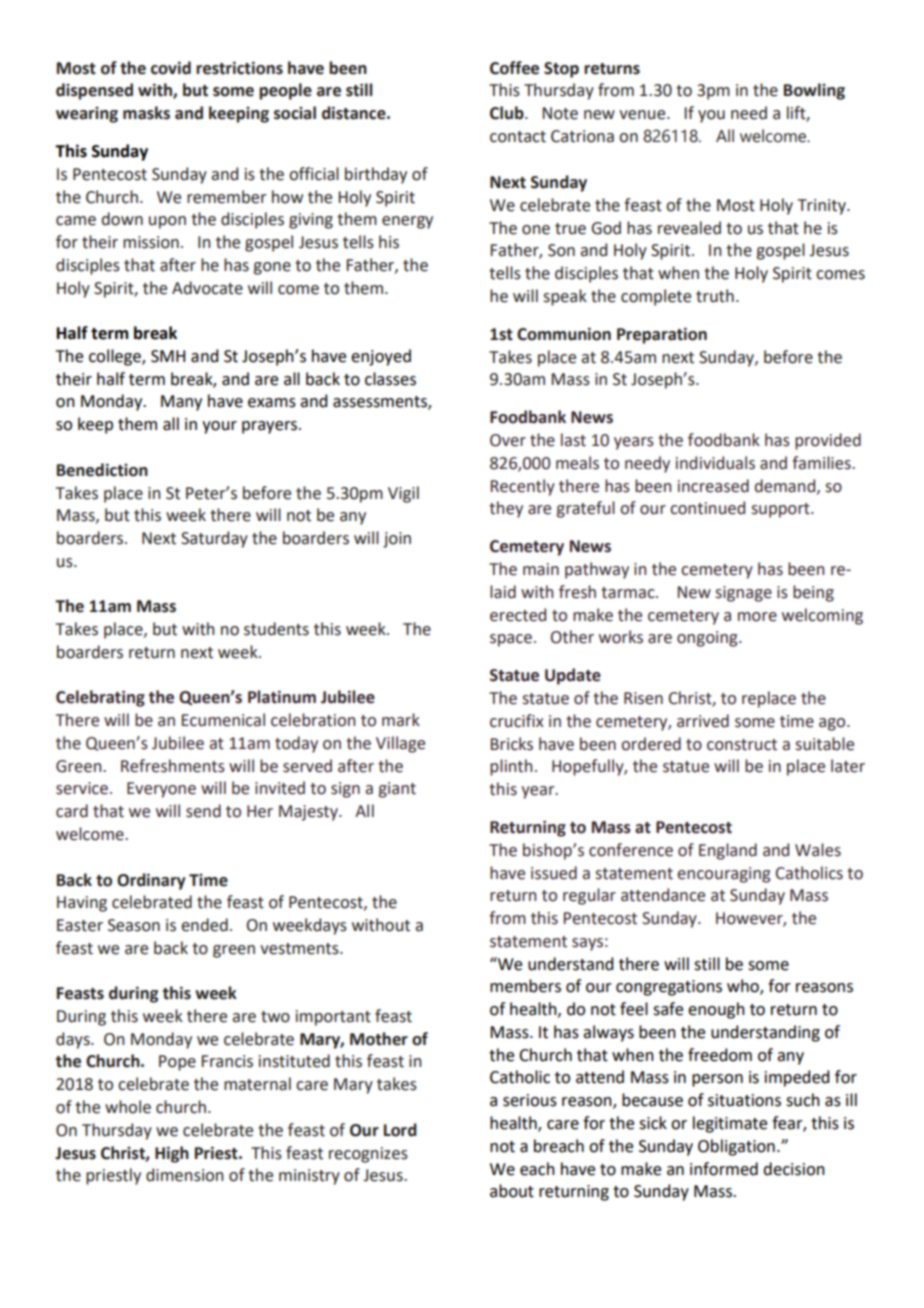  I want to click on England, so click(728, 851).
